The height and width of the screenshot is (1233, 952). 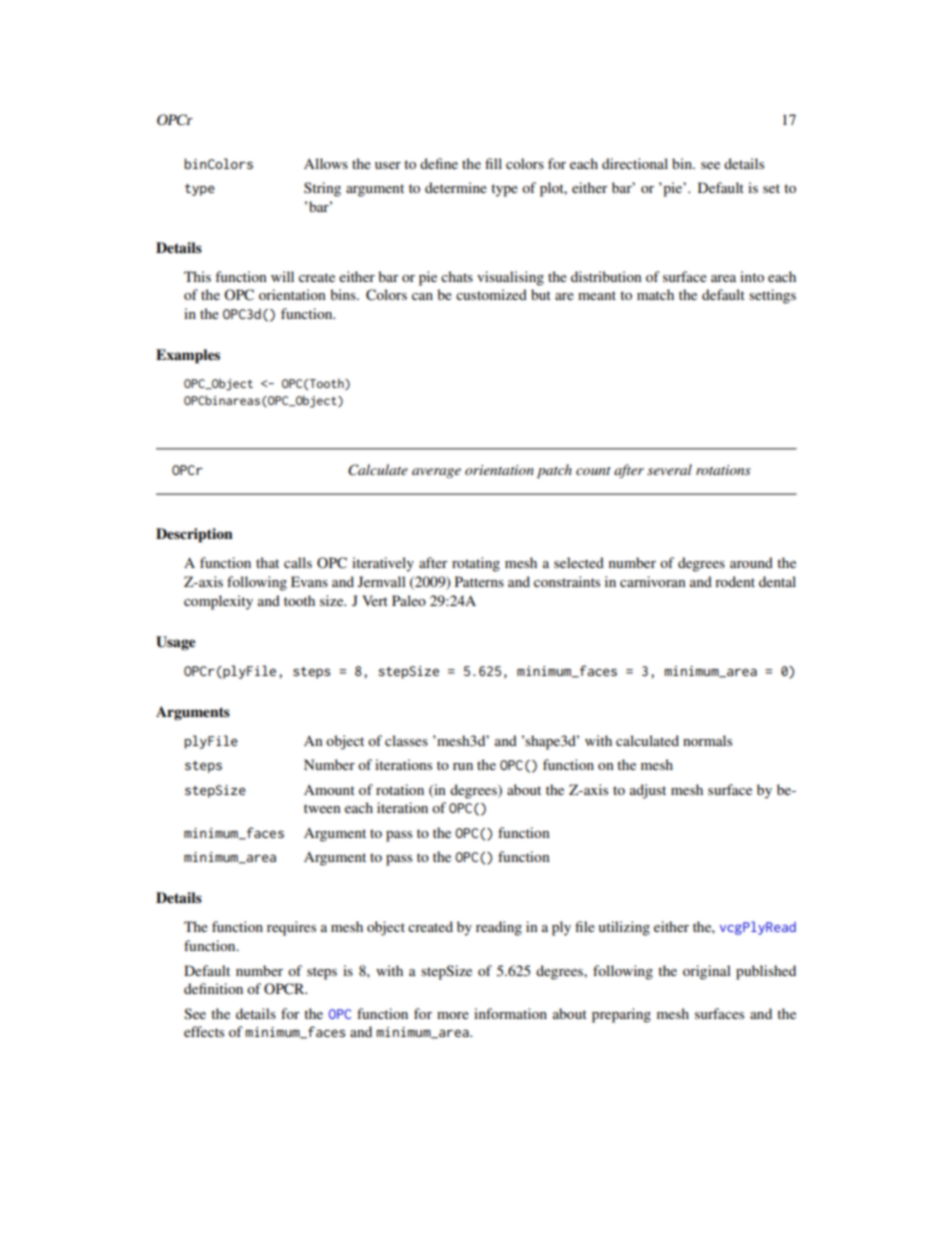 What do you see at coordinates (635, 163) in the screenshot?
I see `directional` at bounding box center [635, 163].
